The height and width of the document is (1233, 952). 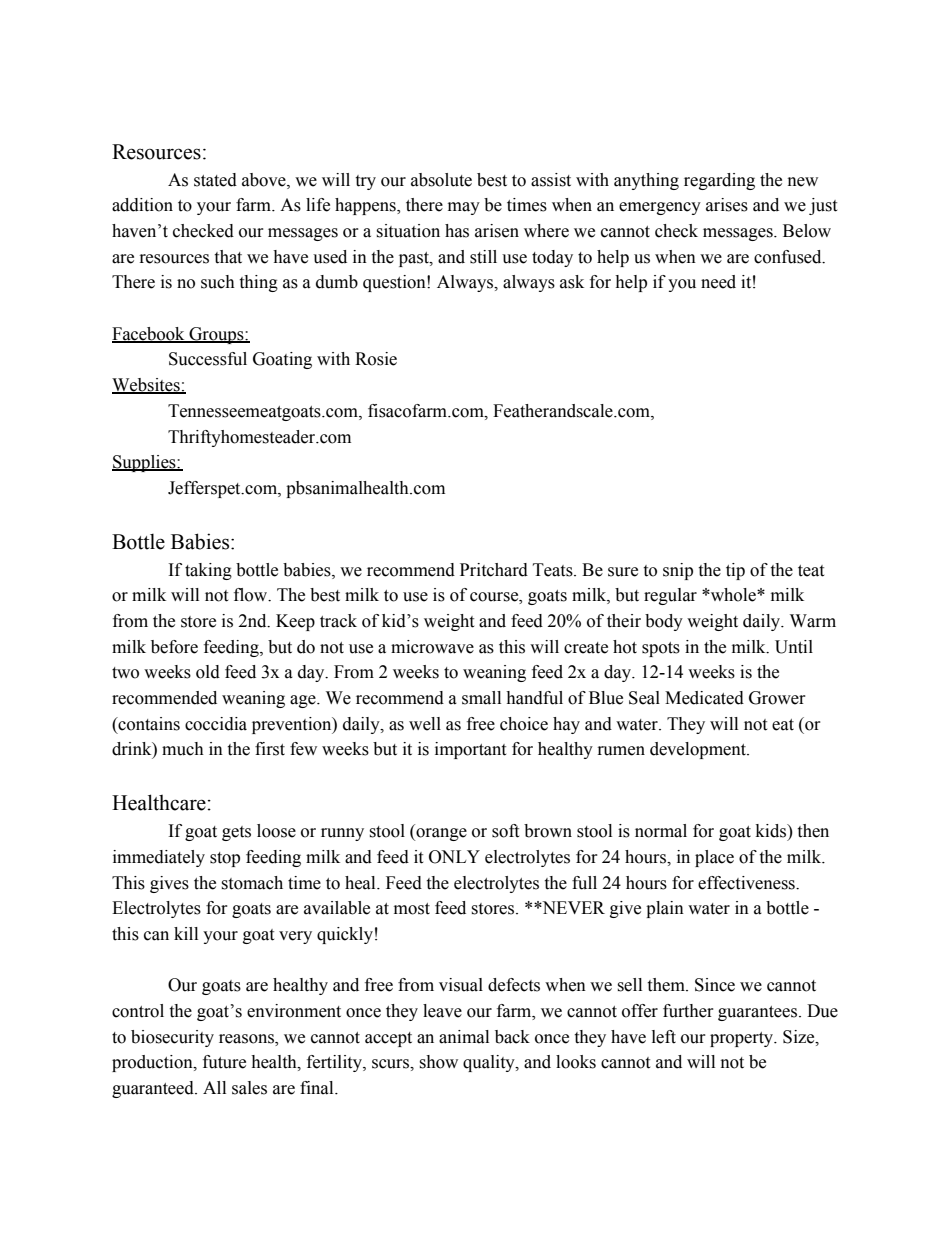 I want to click on stated, so click(x=215, y=180).
